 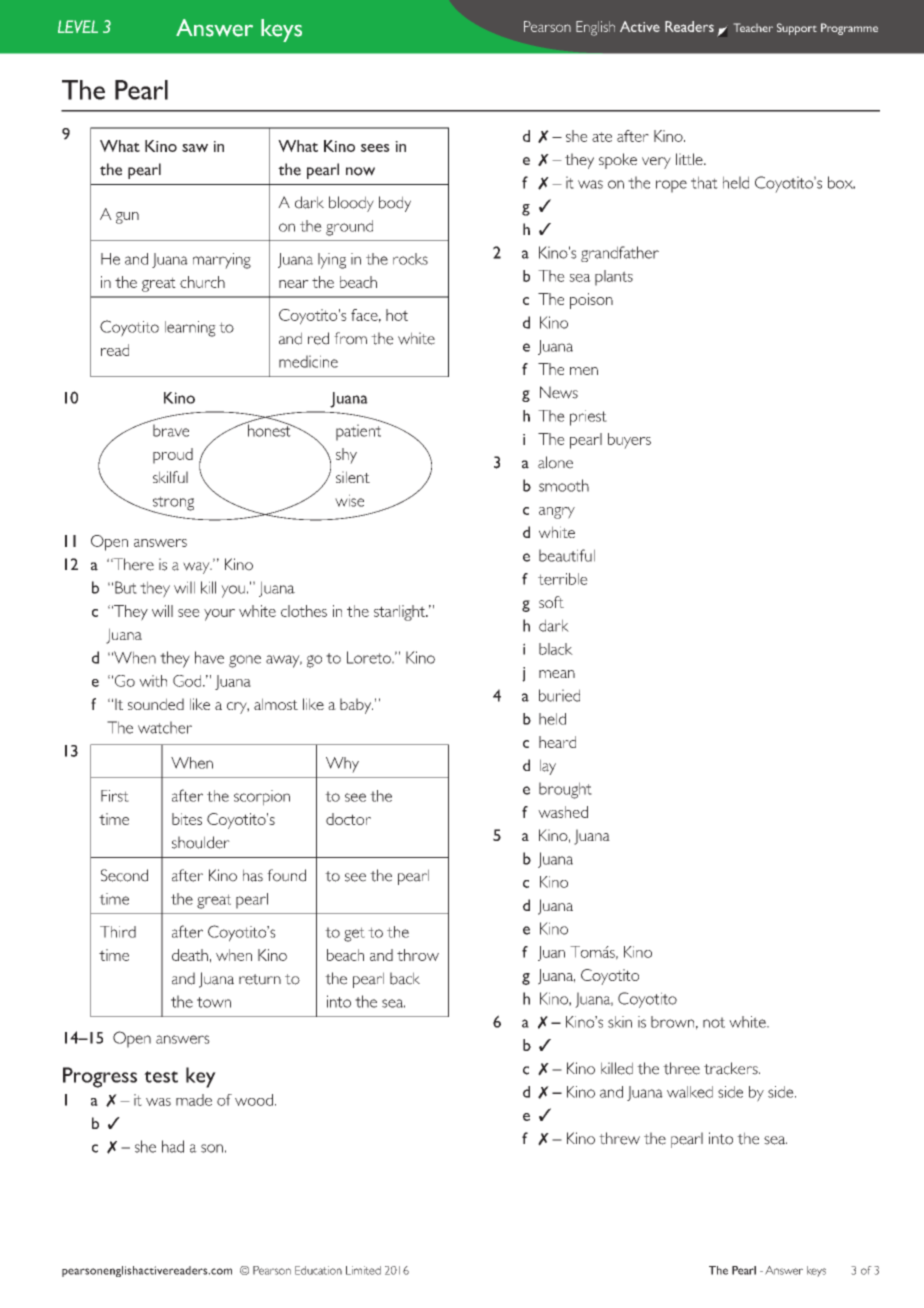 I want to click on sees, so click(x=375, y=148).
